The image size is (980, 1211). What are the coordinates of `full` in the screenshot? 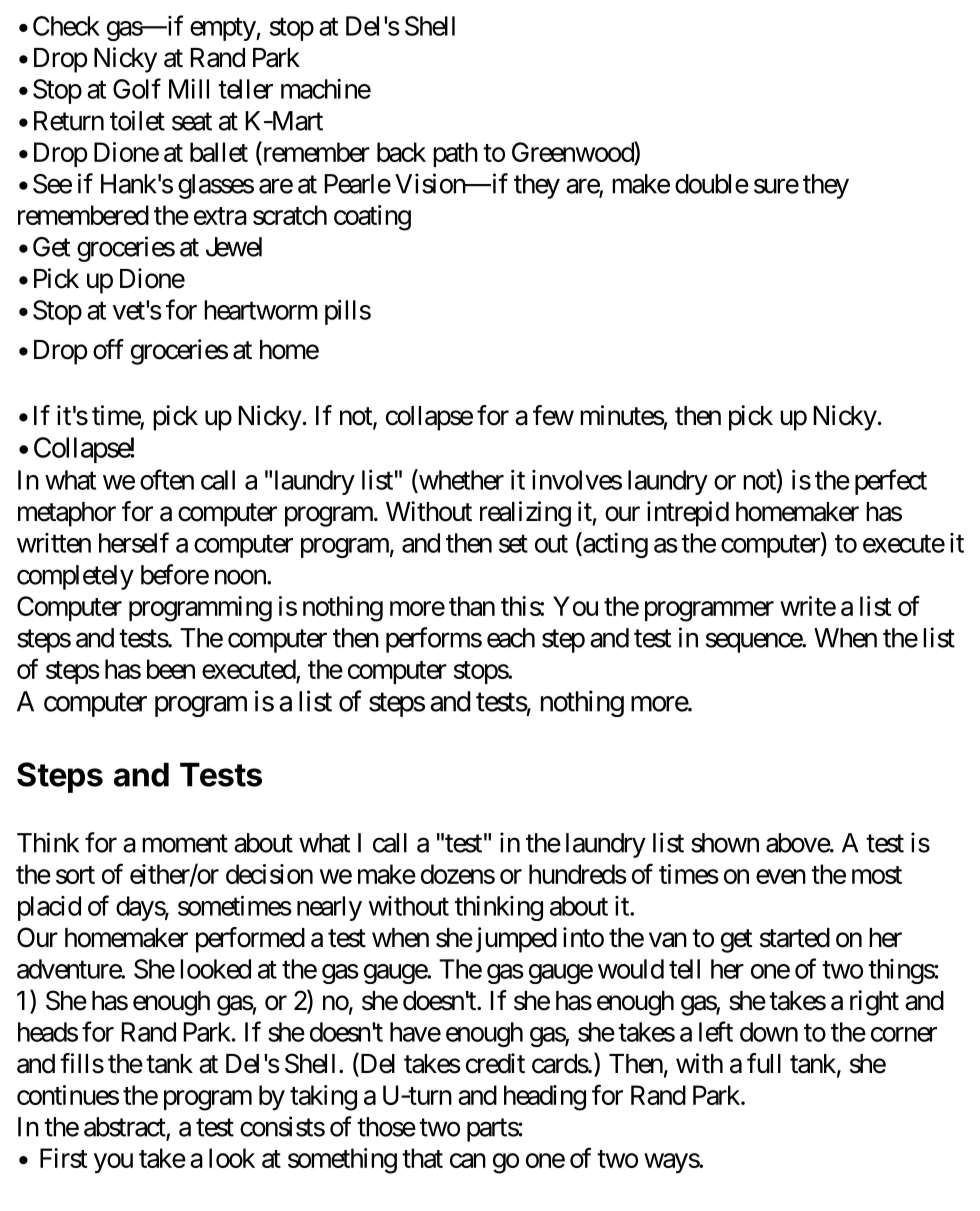 It's located at (764, 1063).
